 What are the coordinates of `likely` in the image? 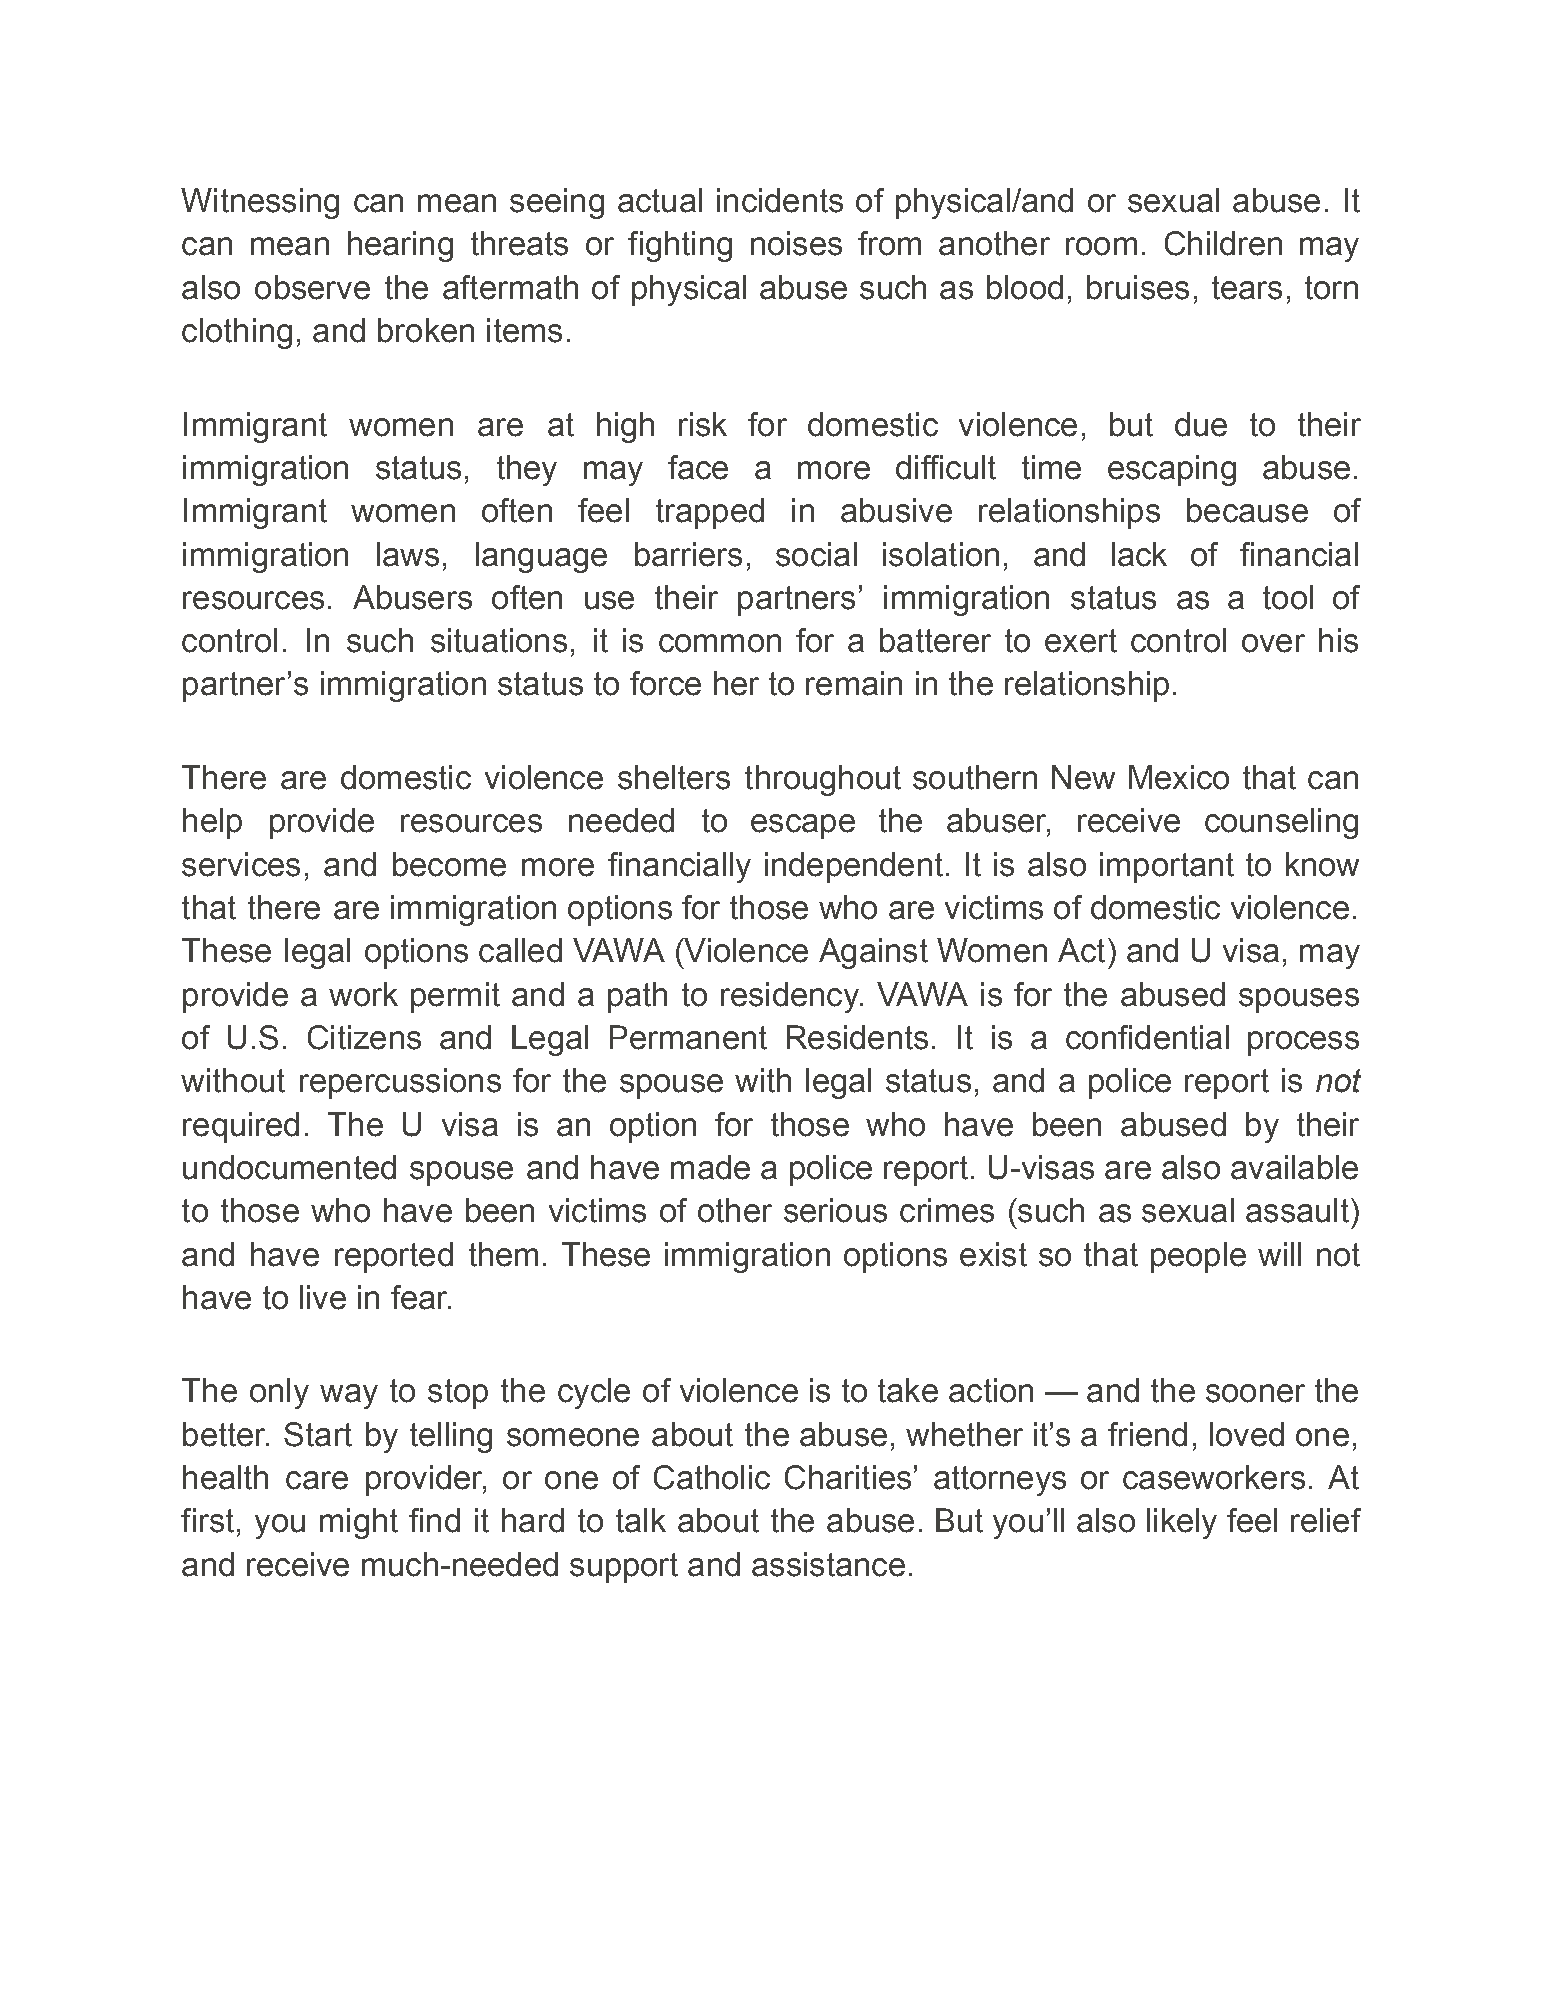 It's located at (1182, 1523).
